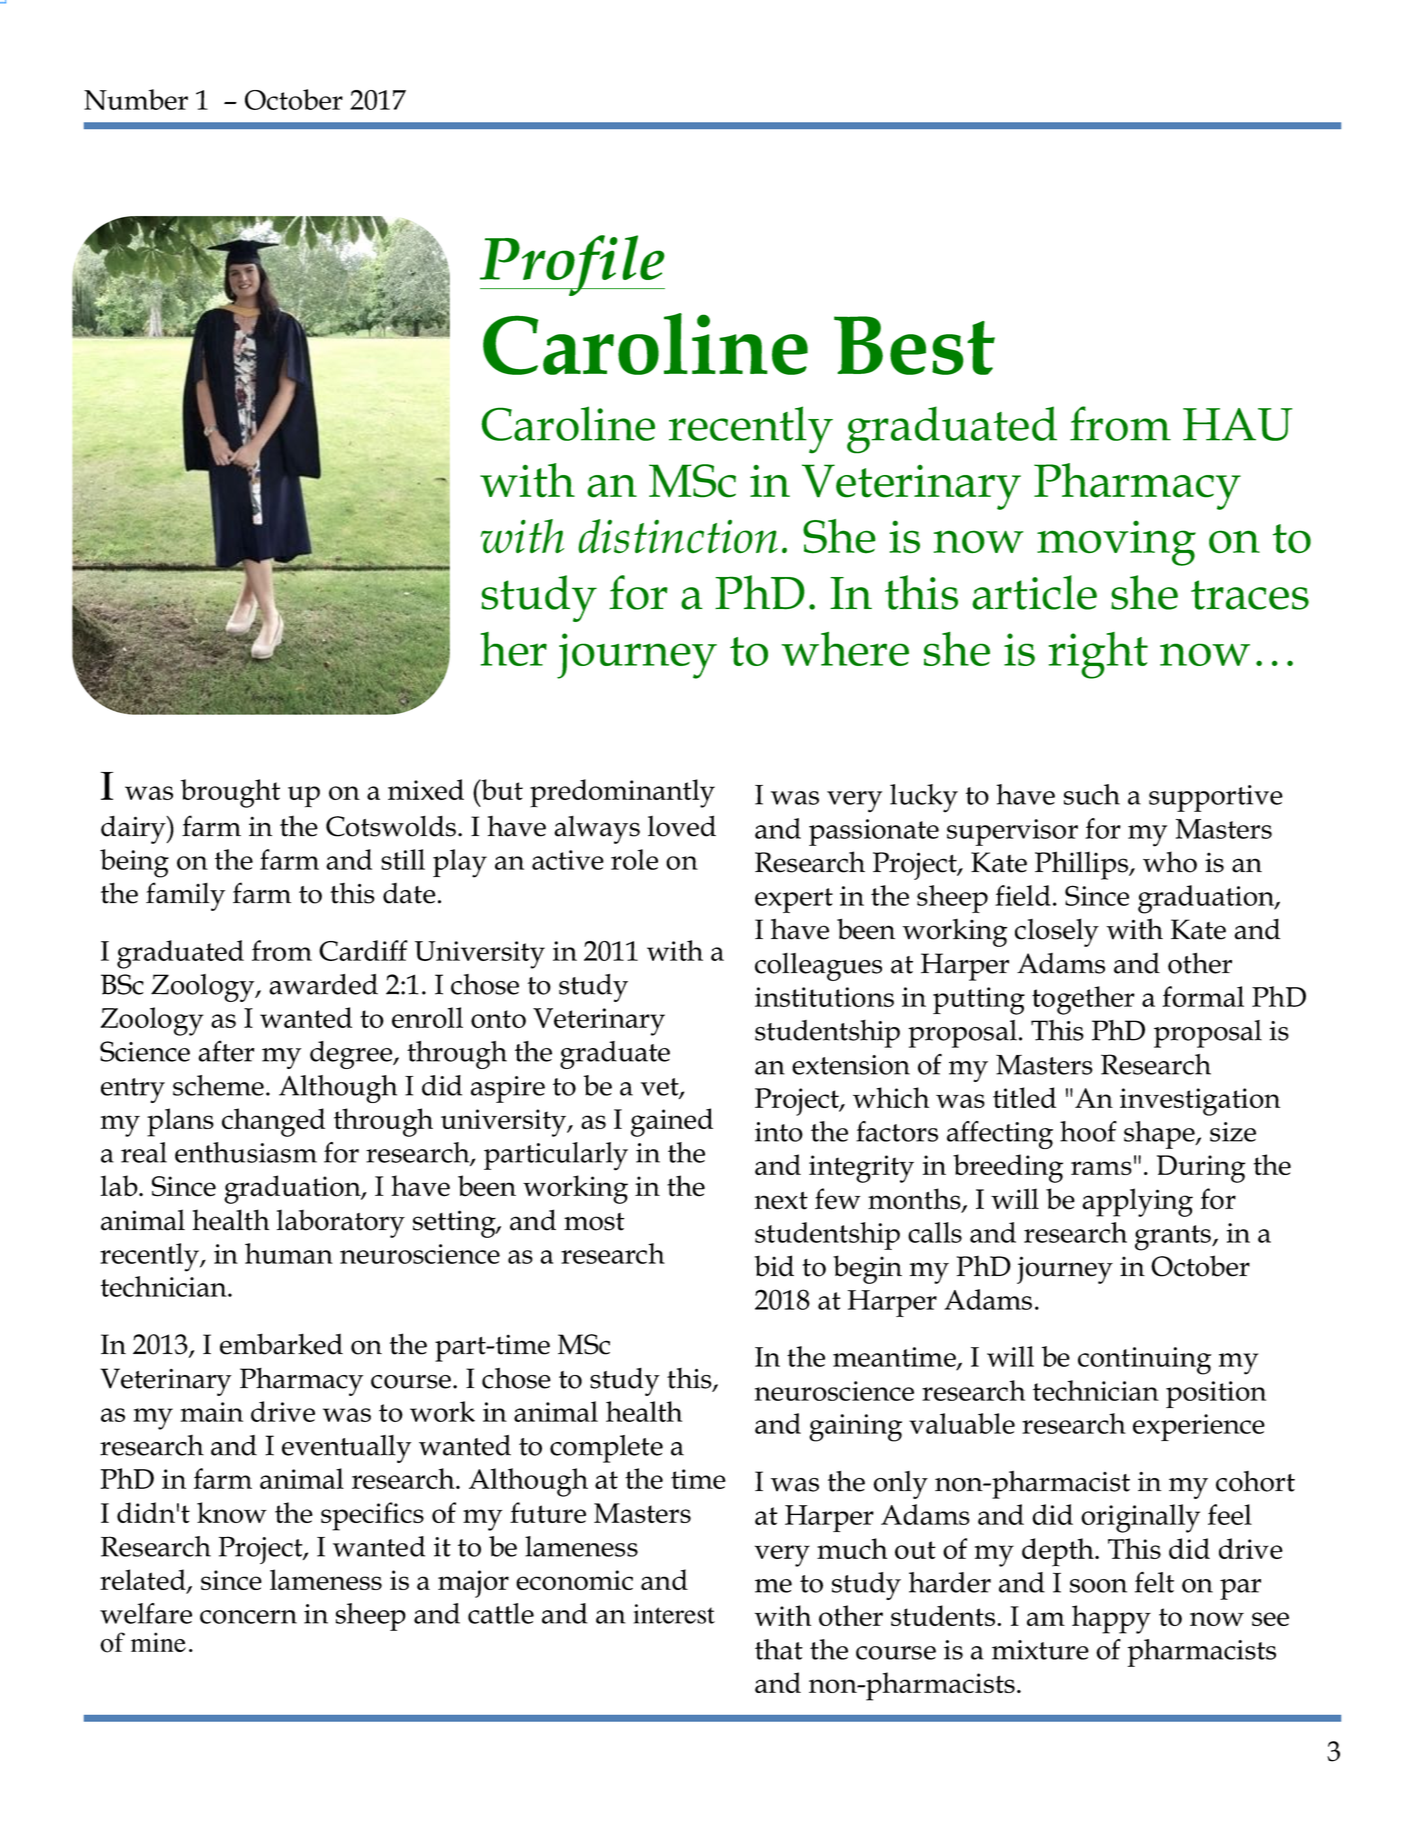 Image resolution: width=1425 pixels, height=1844 pixels. Describe the element at coordinates (914, 345) in the screenshot. I see `Best` at that location.
